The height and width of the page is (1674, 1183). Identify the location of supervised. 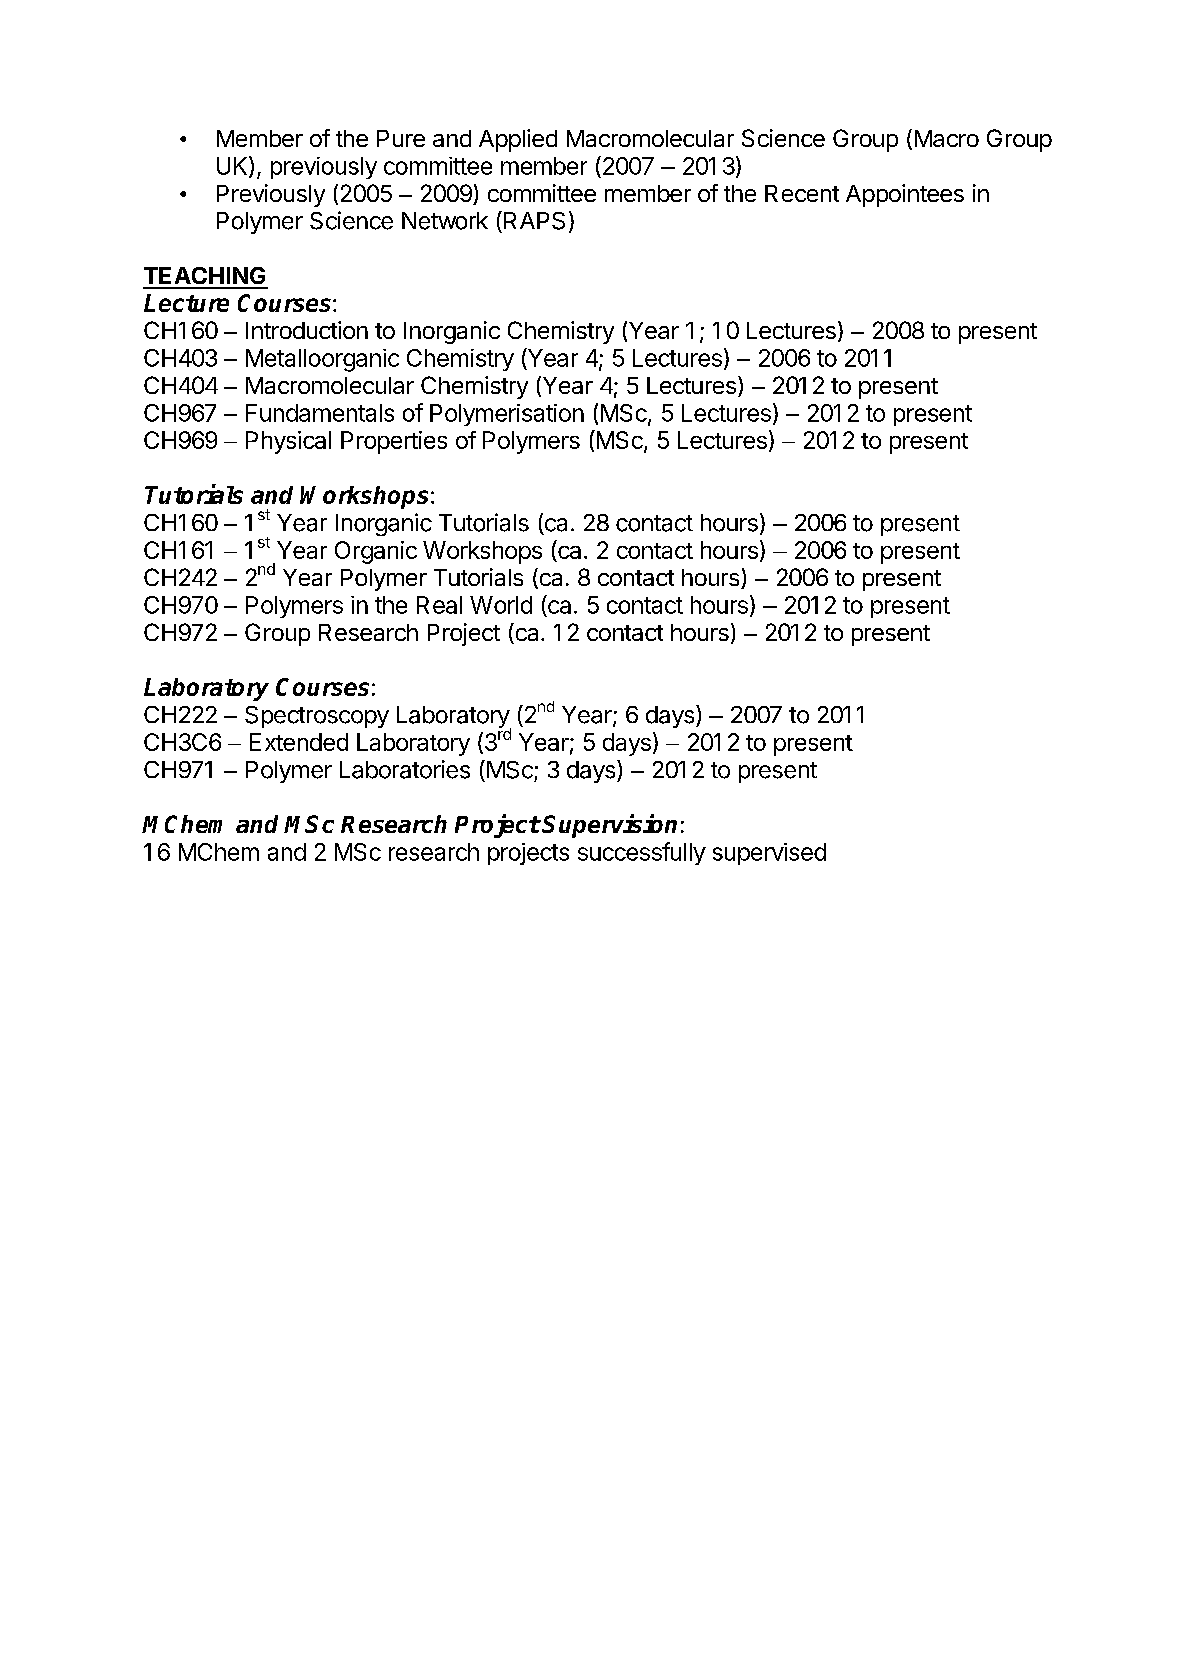
(769, 854).
